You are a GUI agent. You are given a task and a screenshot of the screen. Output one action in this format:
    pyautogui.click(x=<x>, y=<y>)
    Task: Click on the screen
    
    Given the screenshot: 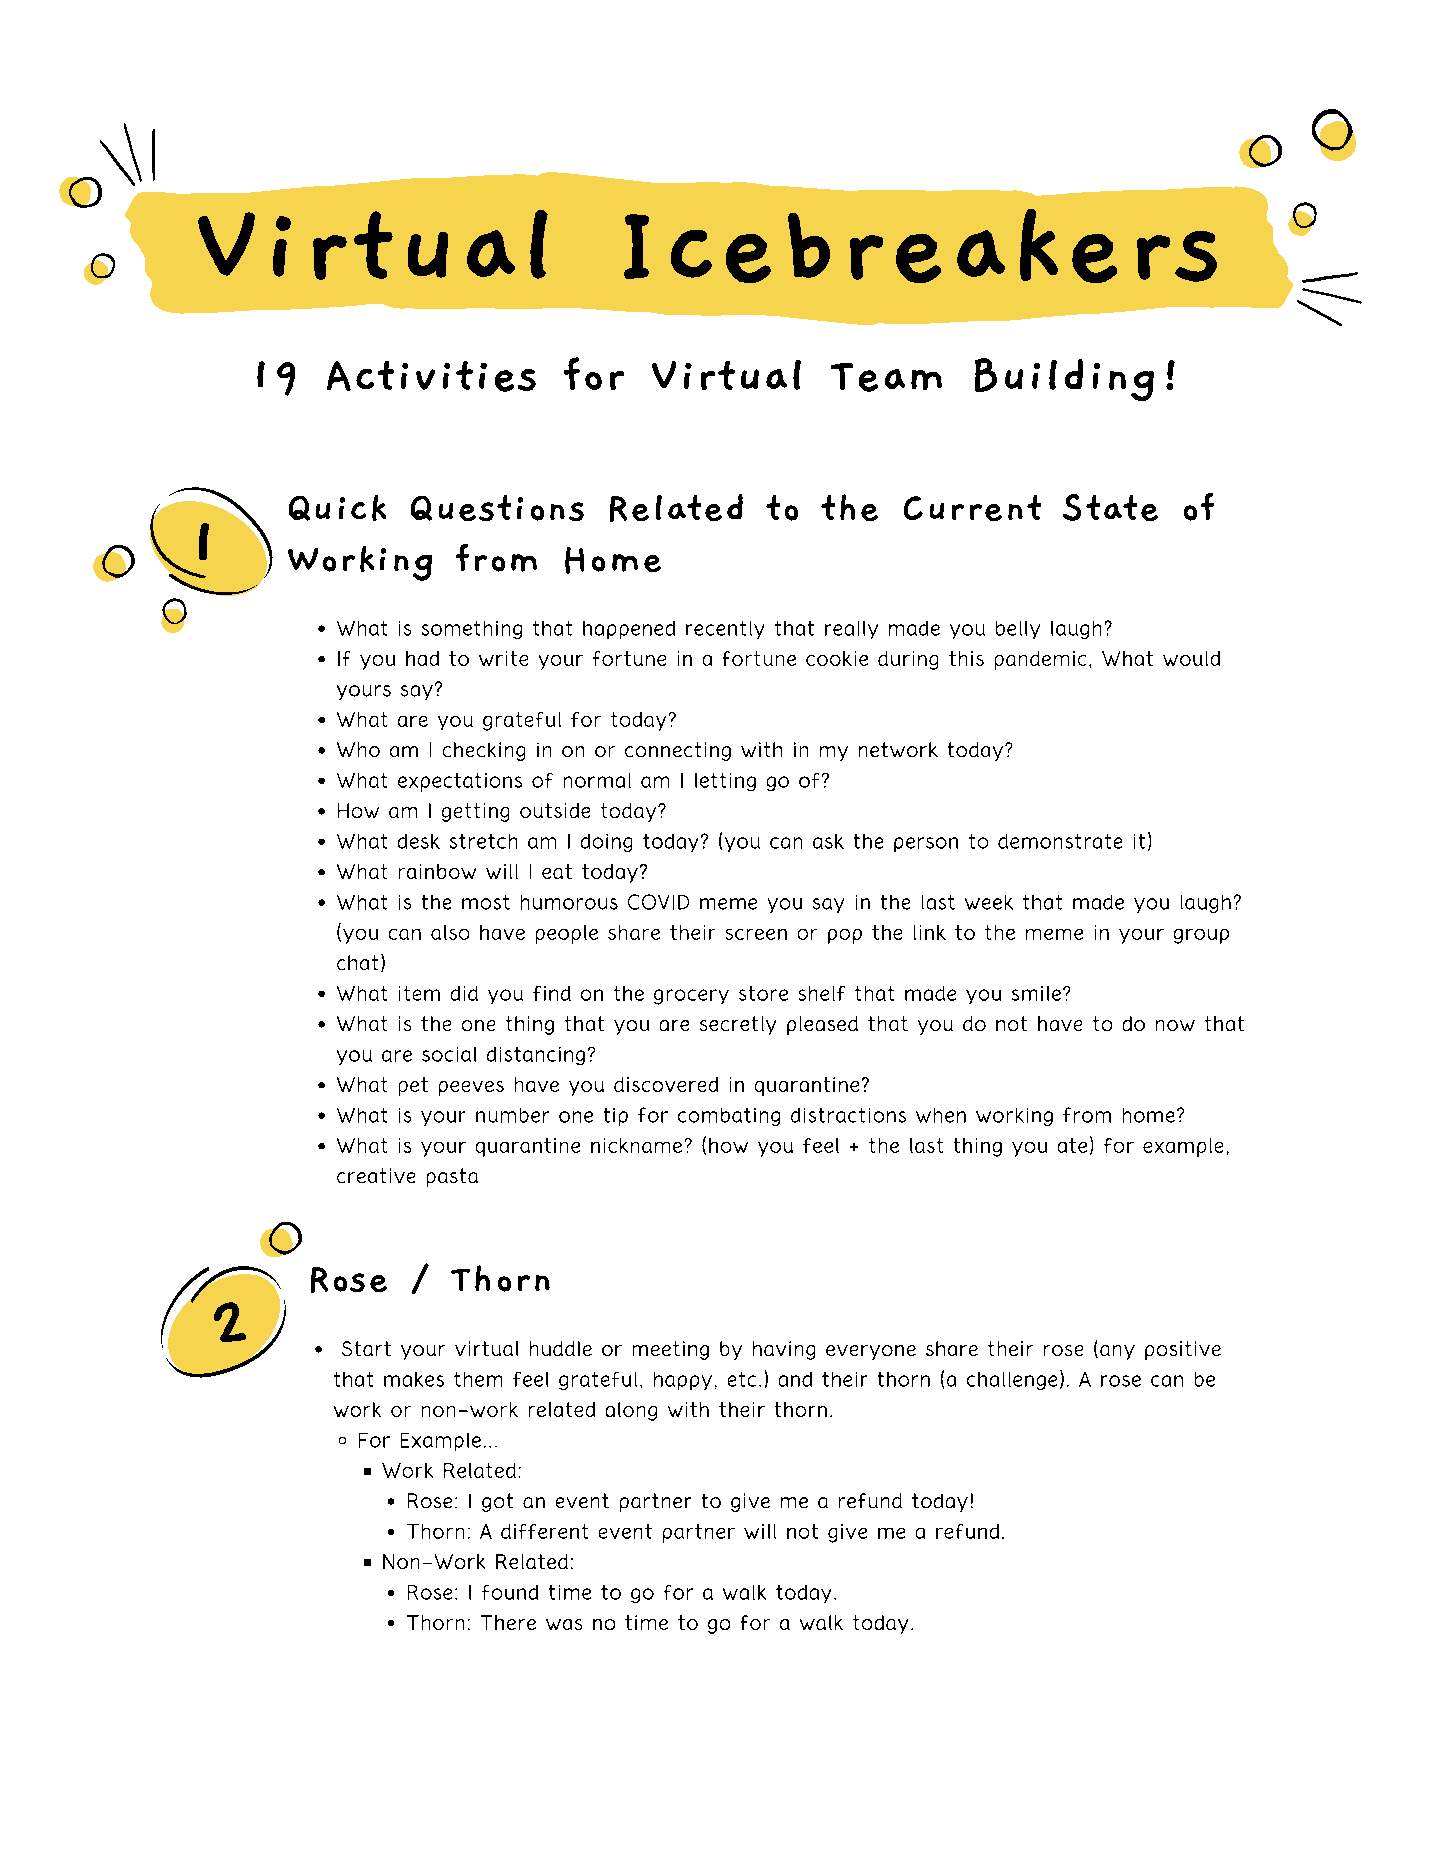 What is the action you would take?
    pyautogui.click(x=756, y=934)
